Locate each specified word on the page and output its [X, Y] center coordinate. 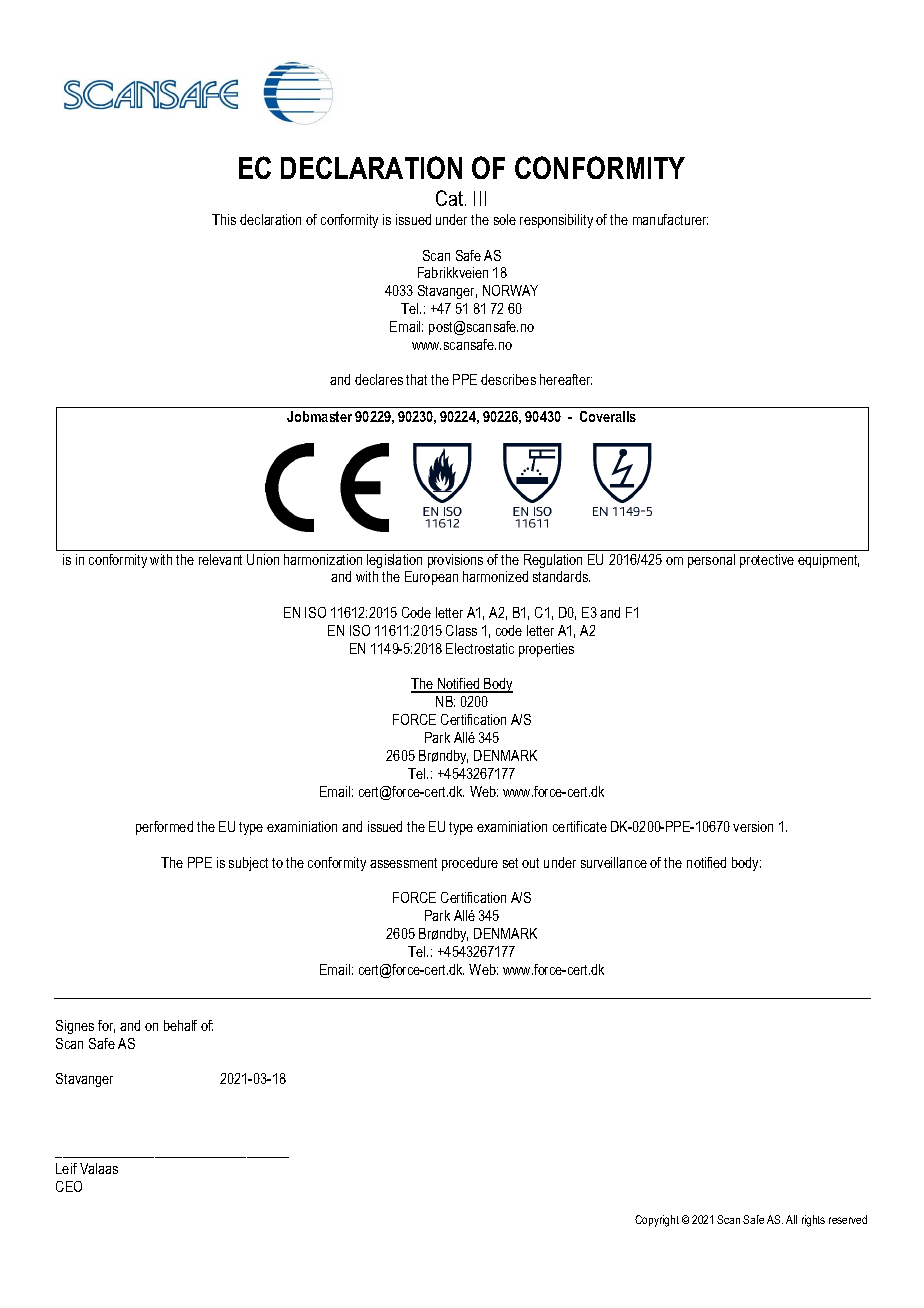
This [224, 219]
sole [505, 219]
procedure [470, 864]
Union [263, 559]
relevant [220, 559]
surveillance [614, 862]
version [753, 826]
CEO [69, 1186]
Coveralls [608, 416]
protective [767, 561]
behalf [180, 1025]
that [416, 379]
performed [164, 828]
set [510, 863]
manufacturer [670, 219]
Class [461, 630]
